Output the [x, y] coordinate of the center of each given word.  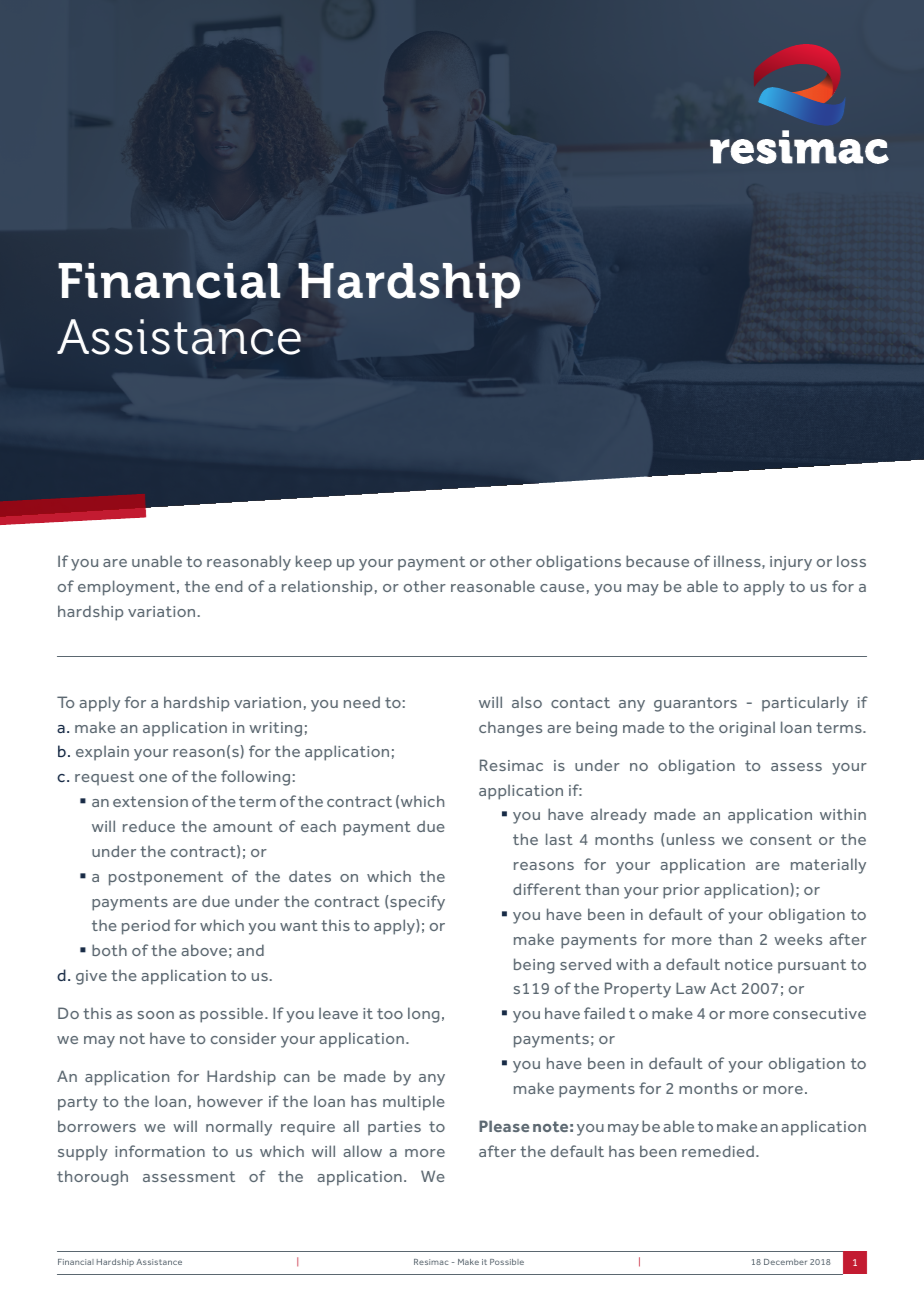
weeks [798, 939]
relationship [327, 588]
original [747, 729]
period [146, 927]
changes [510, 729]
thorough [92, 1178]
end [229, 586]
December [785, 1262]
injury [791, 563]
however [230, 1101]
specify [417, 903]
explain [102, 753]
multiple [414, 1103]
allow [362, 1151]
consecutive [819, 1013]
